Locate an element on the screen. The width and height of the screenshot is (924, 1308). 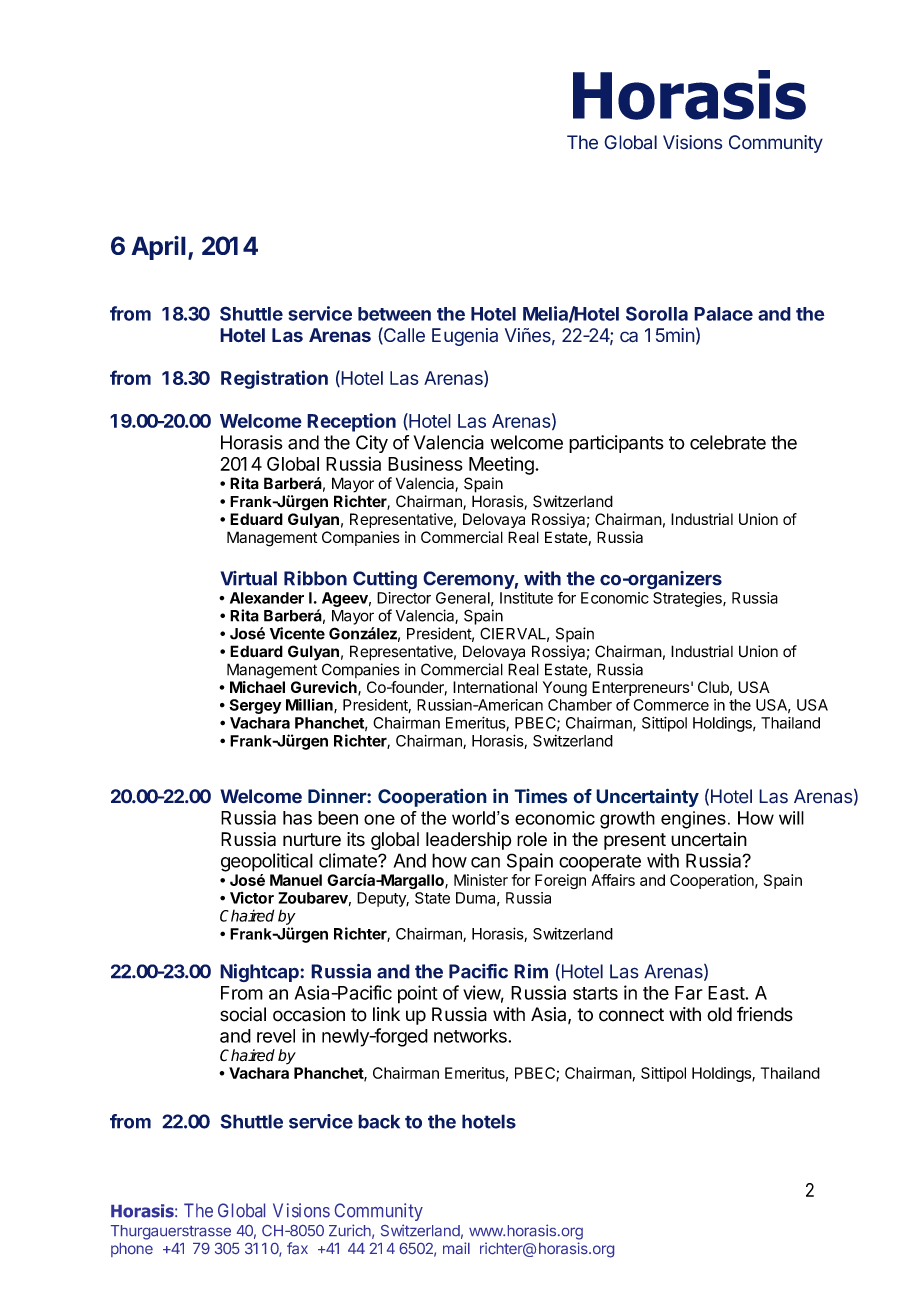
Palace is located at coordinates (723, 314).
